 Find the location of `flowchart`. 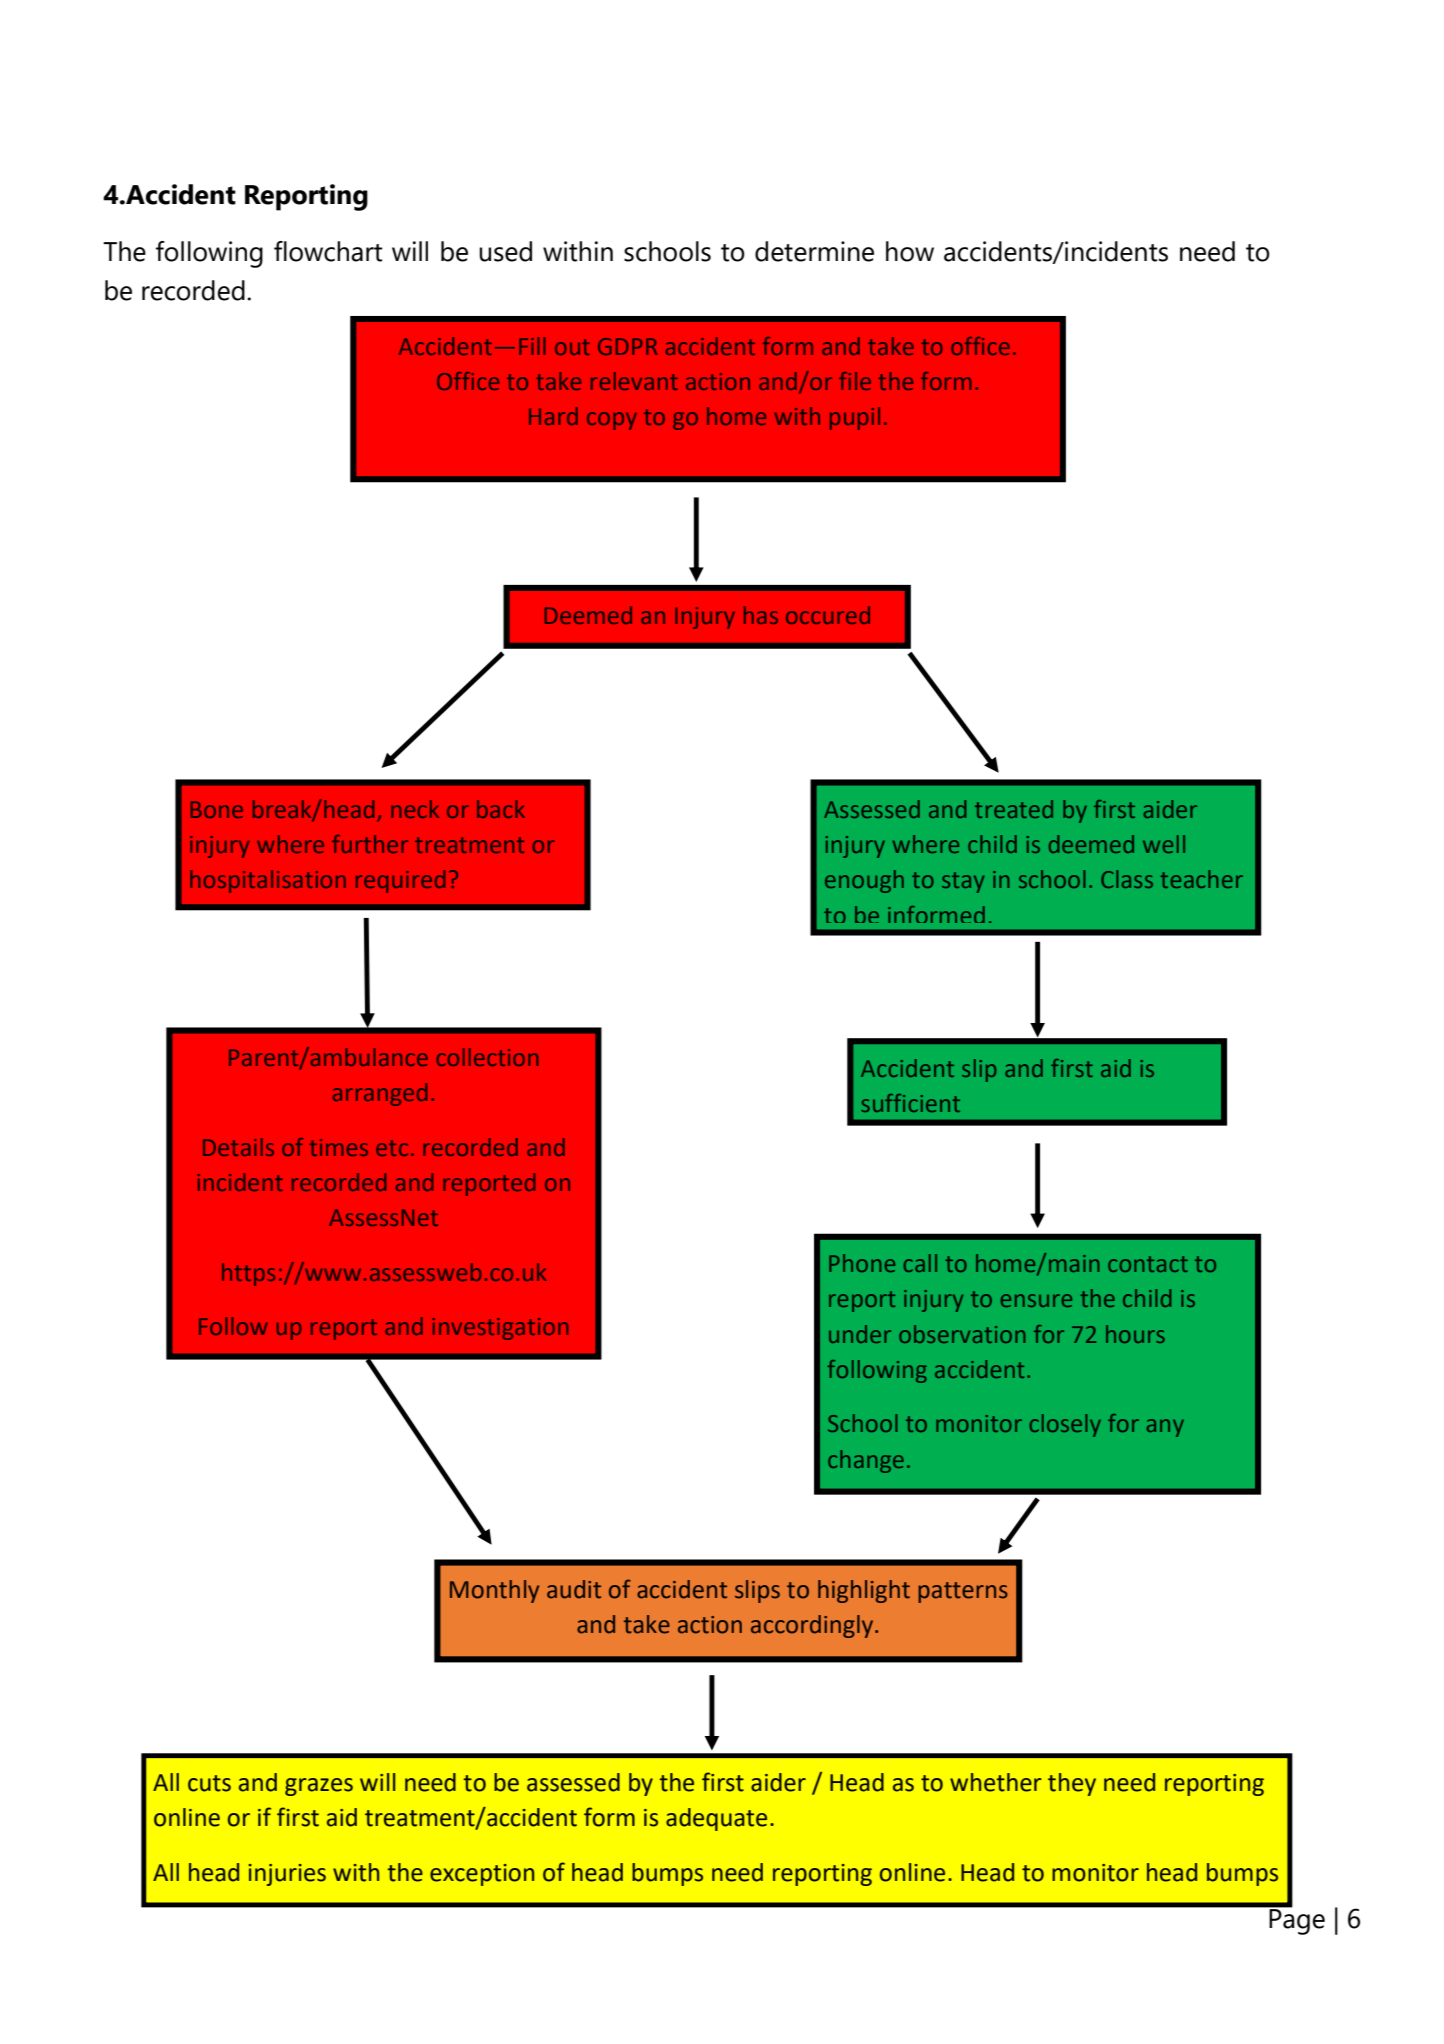

flowchart is located at coordinates (328, 251).
